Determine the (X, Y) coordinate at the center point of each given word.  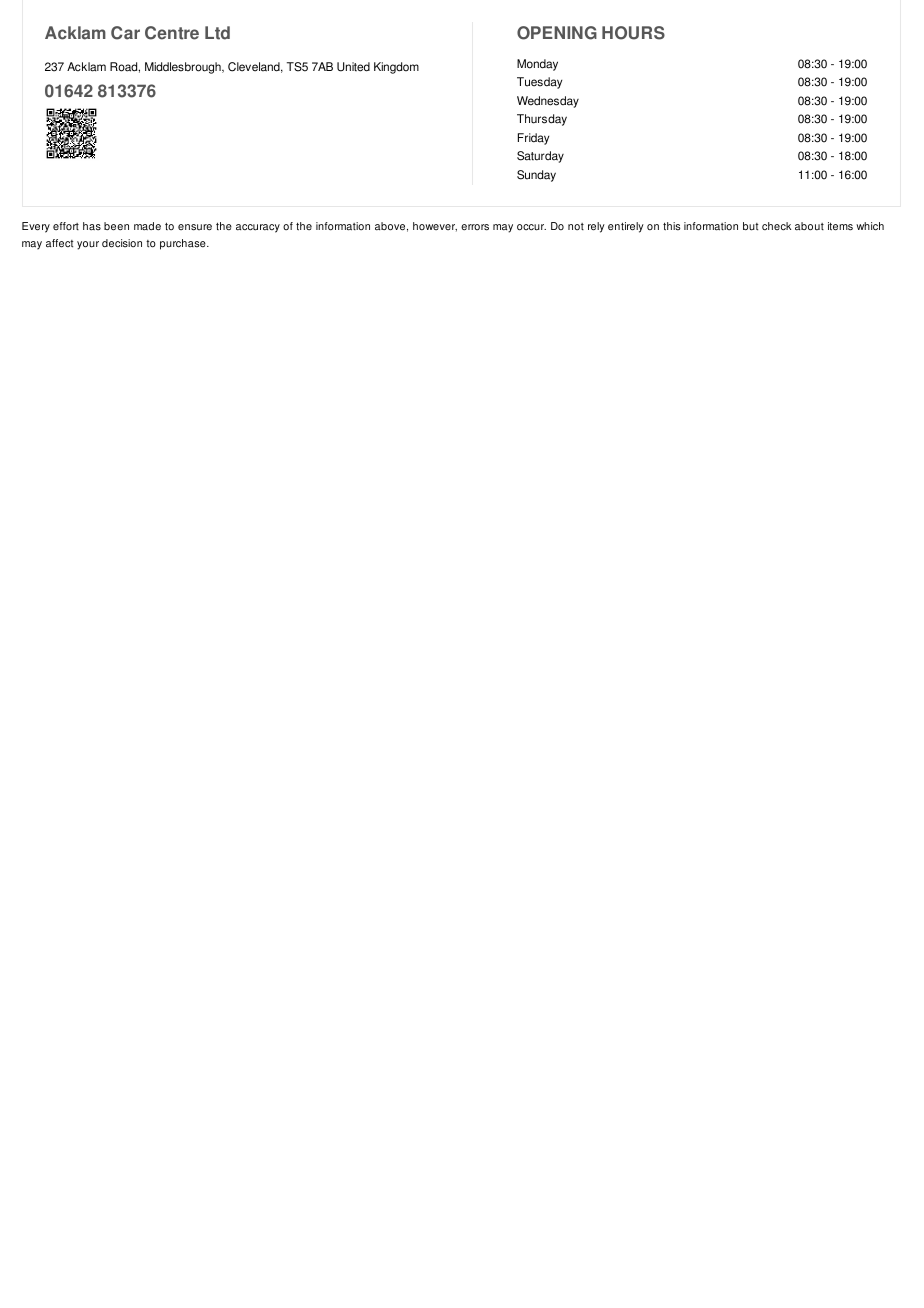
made (147, 226)
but (750, 226)
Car (125, 33)
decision (122, 243)
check (776, 226)
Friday (533, 139)
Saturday (540, 157)
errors (475, 227)
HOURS (633, 33)
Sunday (536, 176)
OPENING (557, 33)
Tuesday (539, 83)
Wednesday (548, 102)
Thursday (542, 120)
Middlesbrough (184, 68)
